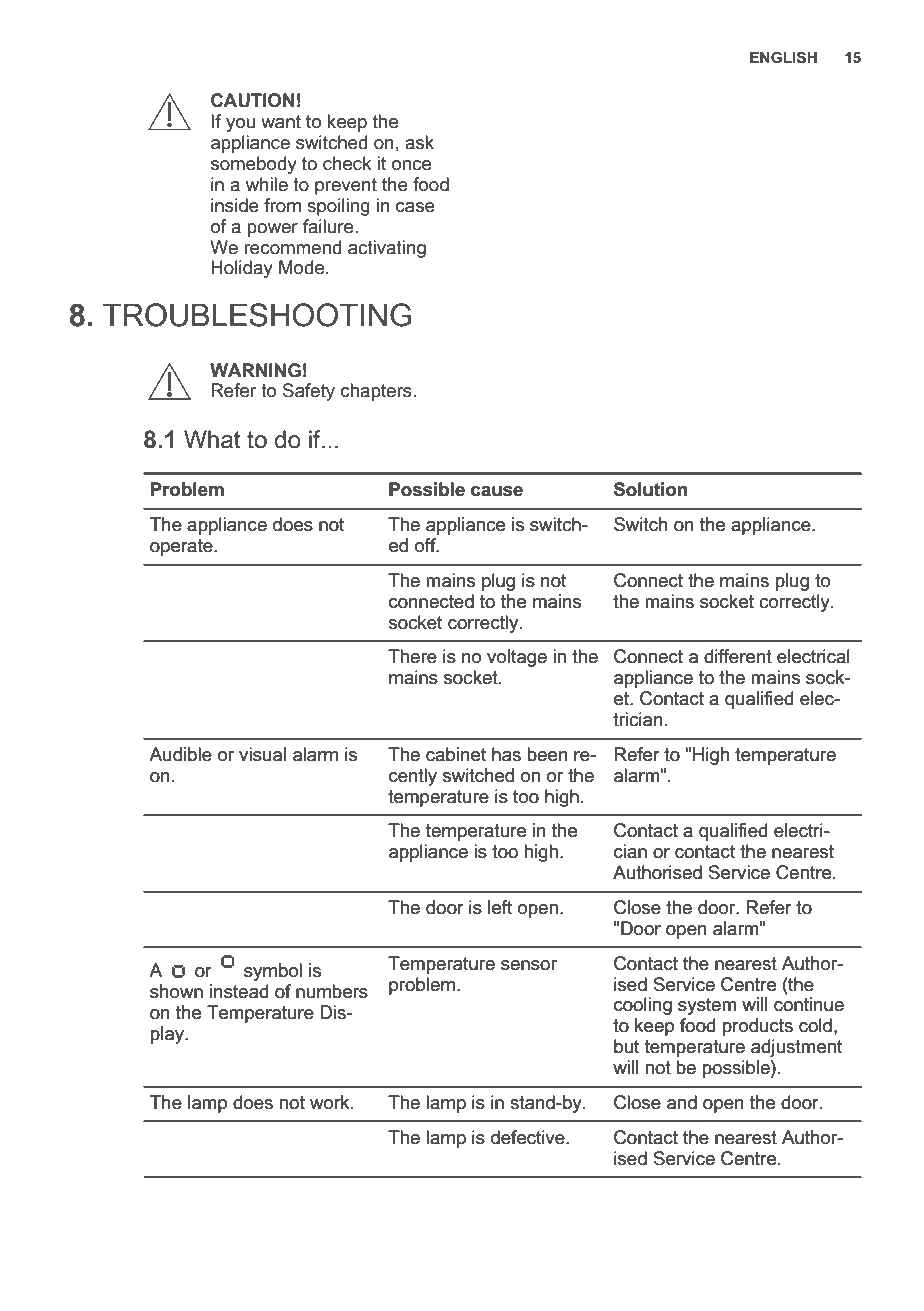 The height and width of the screenshot is (1311, 924). Describe the element at coordinates (419, 142) in the screenshot. I see `ask` at that location.
